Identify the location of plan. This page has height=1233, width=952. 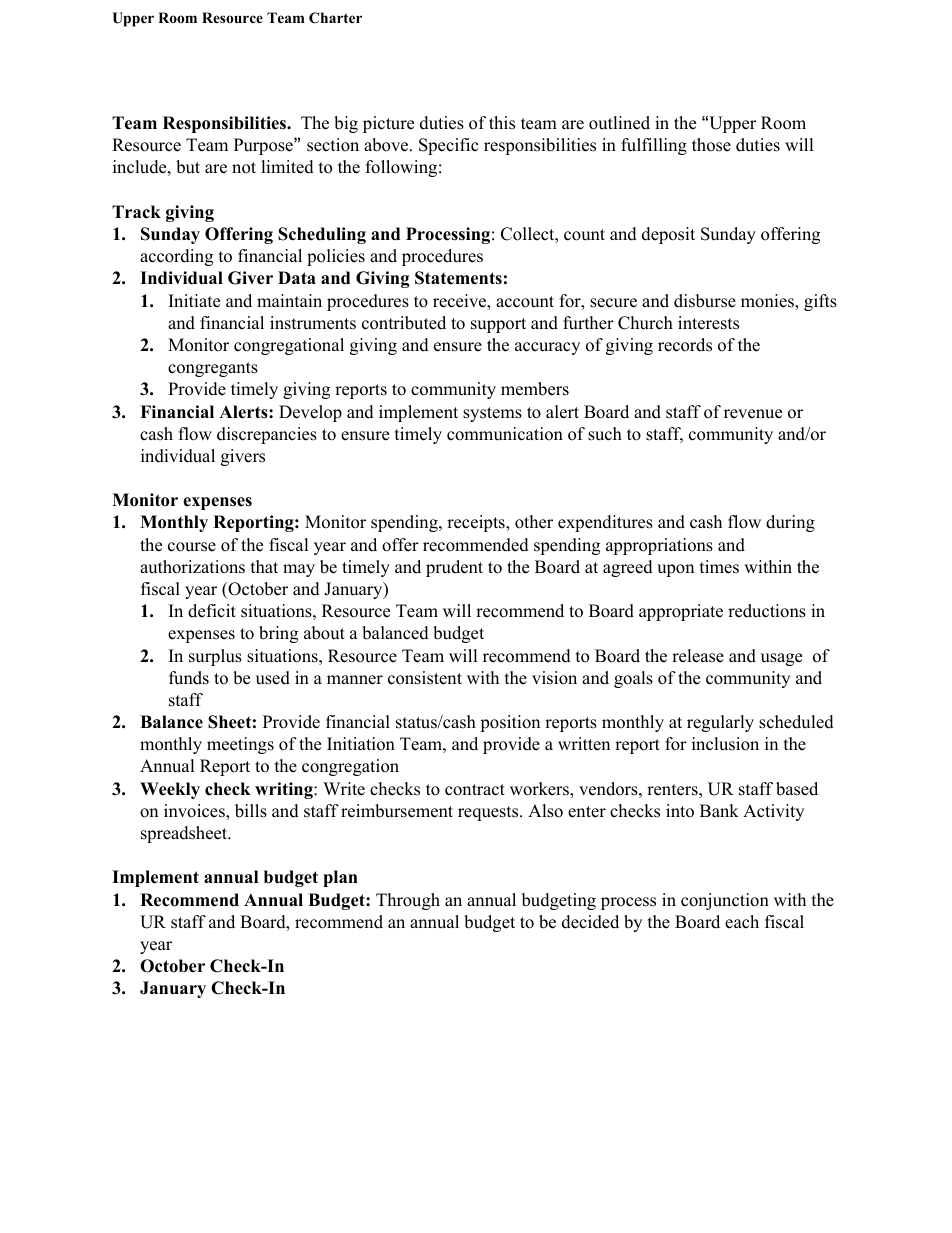
(340, 878).
